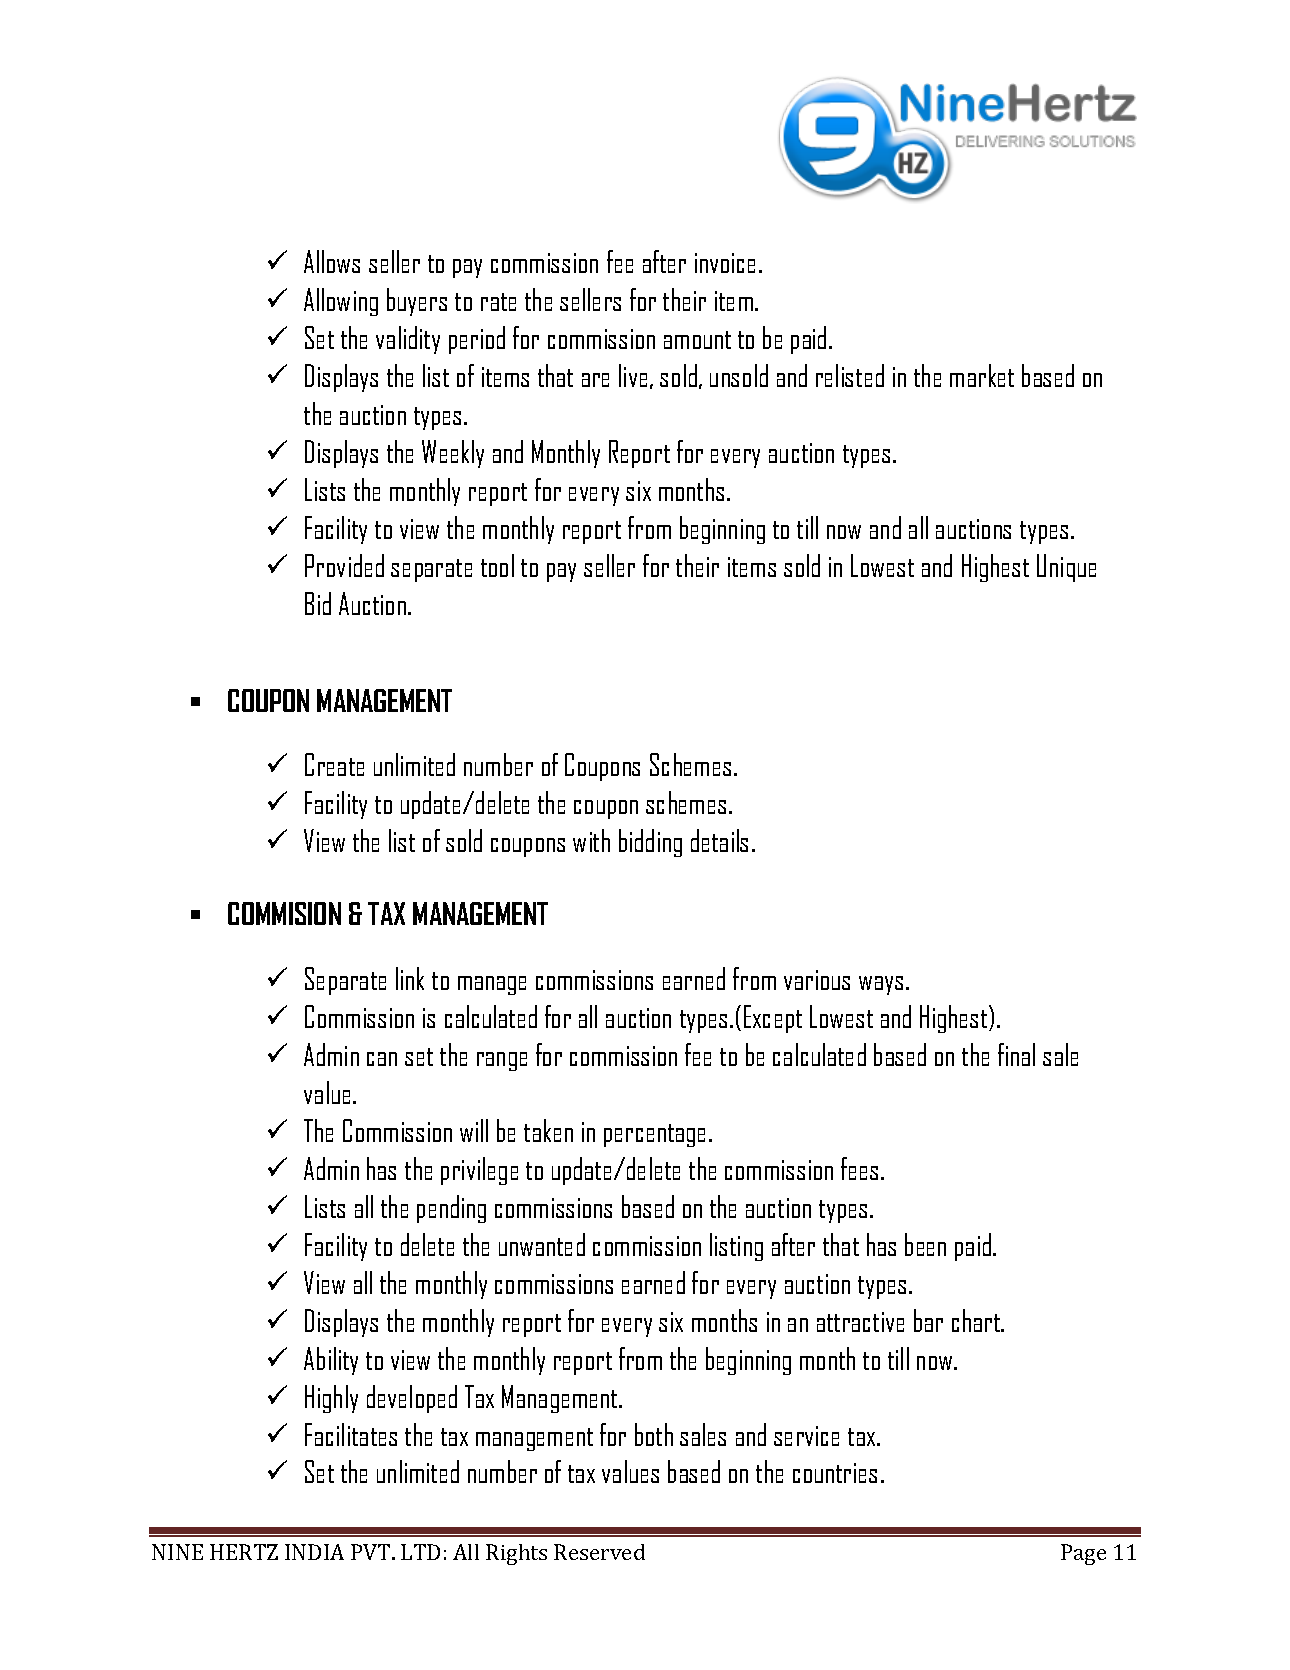  Describe the element at coordinates (1066, 568) in the screenshot. I see `Unique` at that location.
